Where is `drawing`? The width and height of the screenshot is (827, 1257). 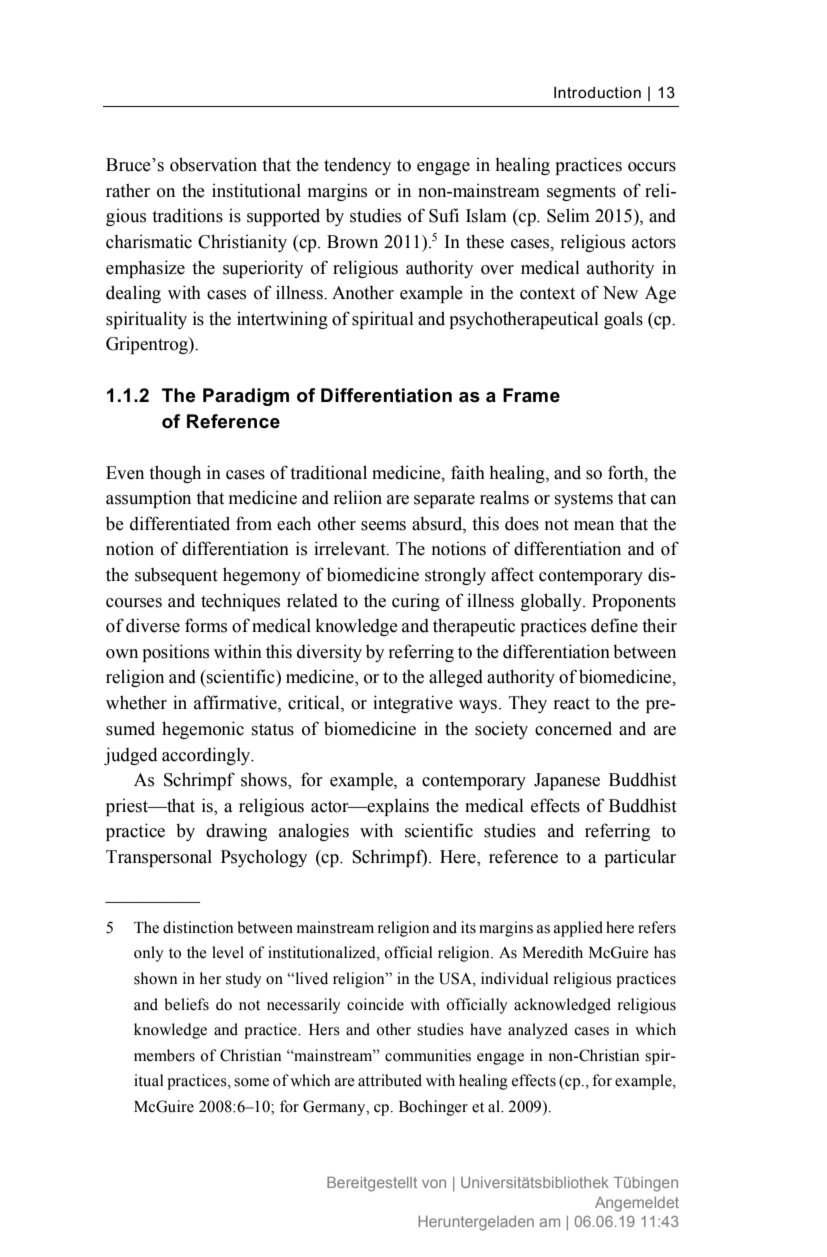 drawing is located at coordinates (236, 832).
